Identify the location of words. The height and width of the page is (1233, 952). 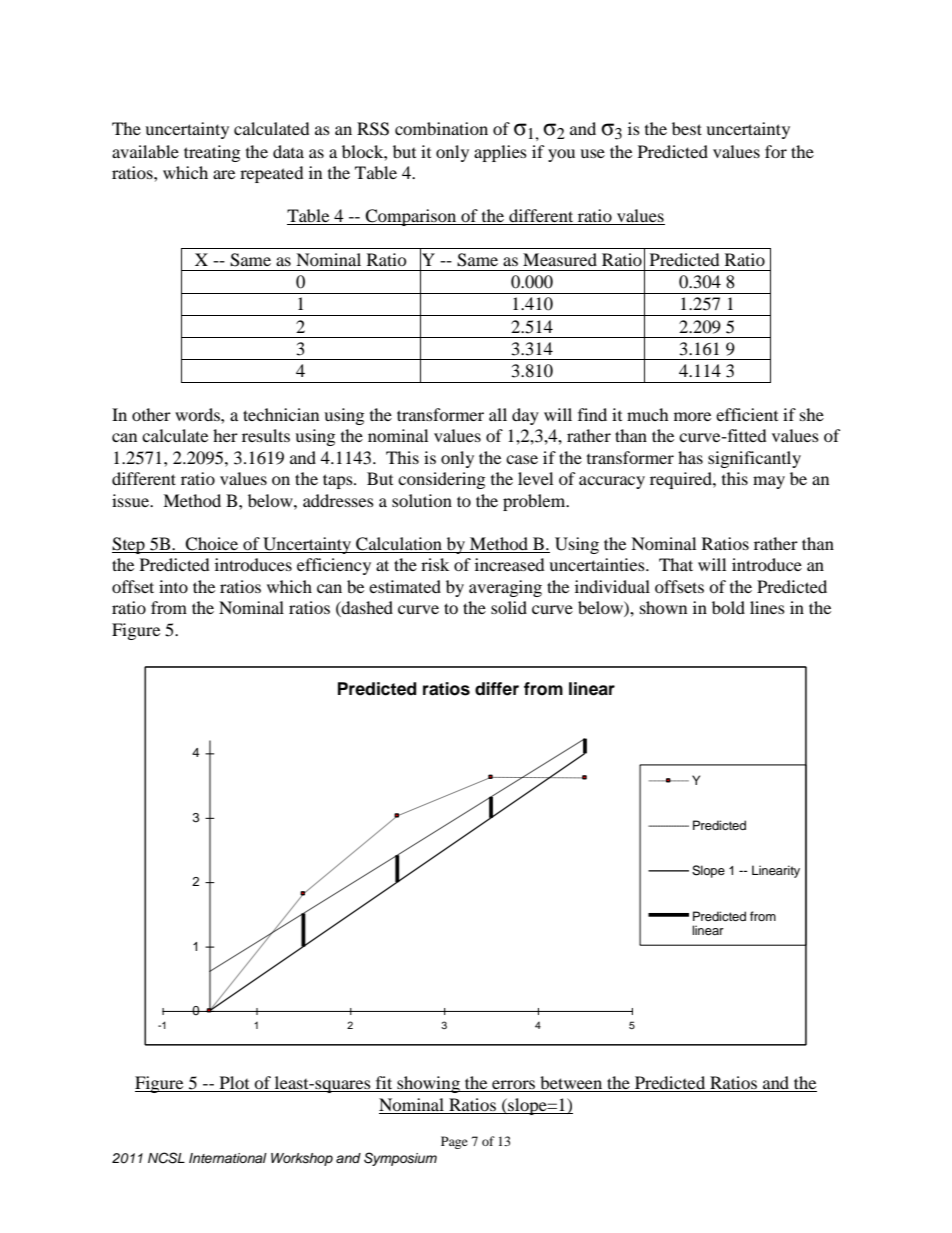
(198, 414).
